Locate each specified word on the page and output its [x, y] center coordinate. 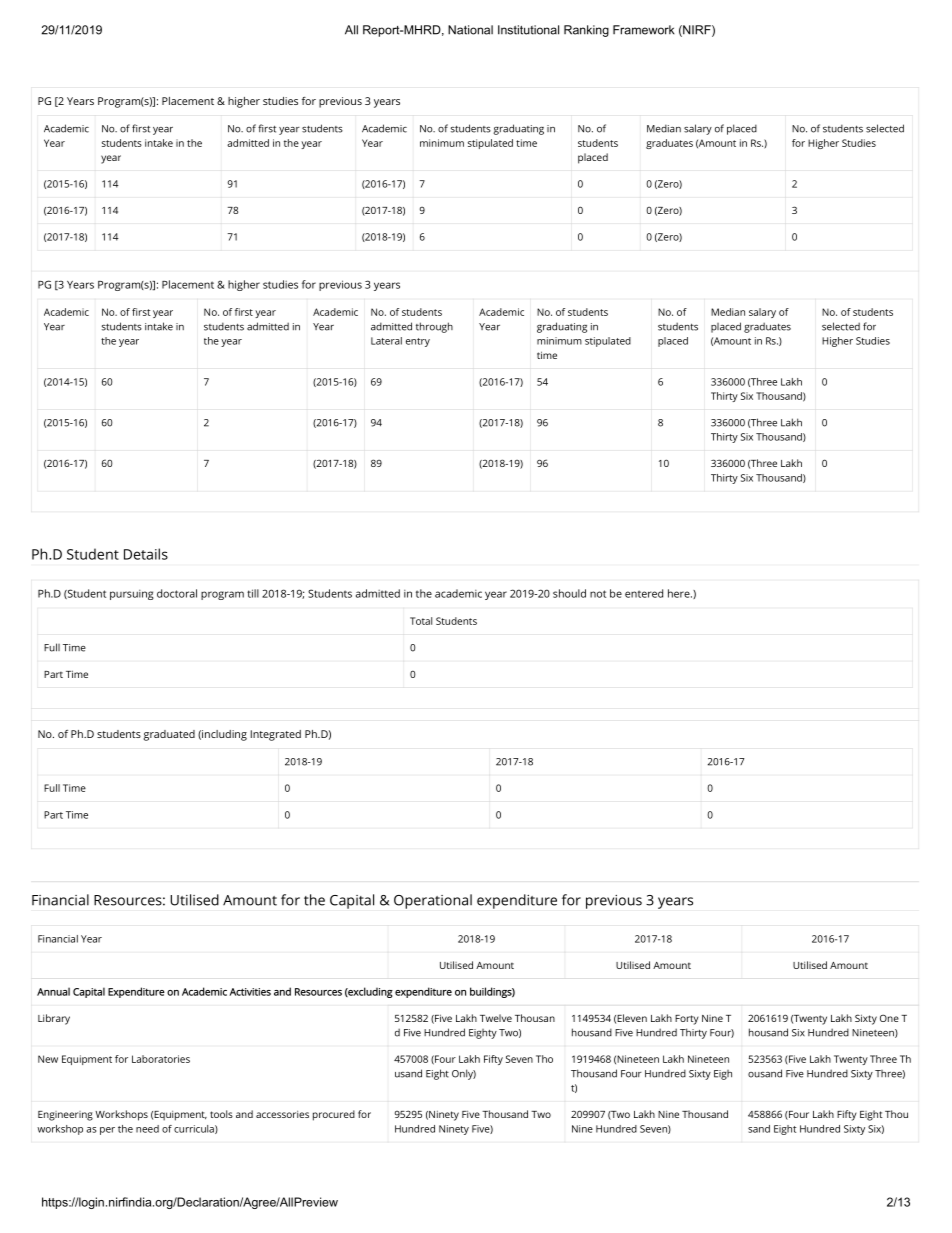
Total [421, 621]
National [470, 30]
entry [418, 342]
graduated [169, 735]
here [679, 593]
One [889, 1018]
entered [644, 593]
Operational [433, 901]
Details [146, 554]
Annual [53, 991]
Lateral [386, 341]
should [569, 593]
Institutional [528, 30]
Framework [643, 30]
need [147, 1129]
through [434, 327]
